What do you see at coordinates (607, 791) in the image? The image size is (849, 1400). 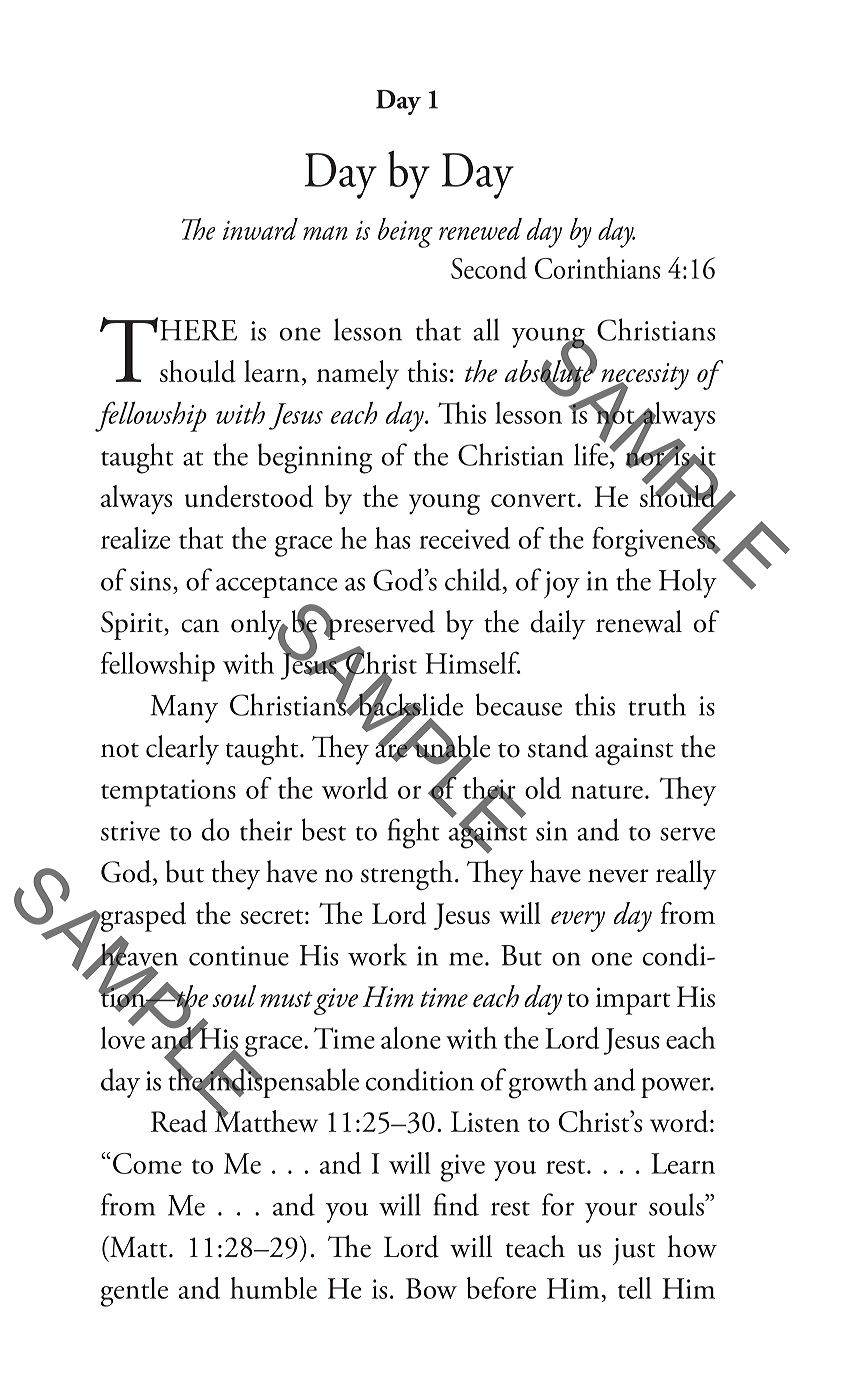 I see `nature` at bounding box center [607, 791].
